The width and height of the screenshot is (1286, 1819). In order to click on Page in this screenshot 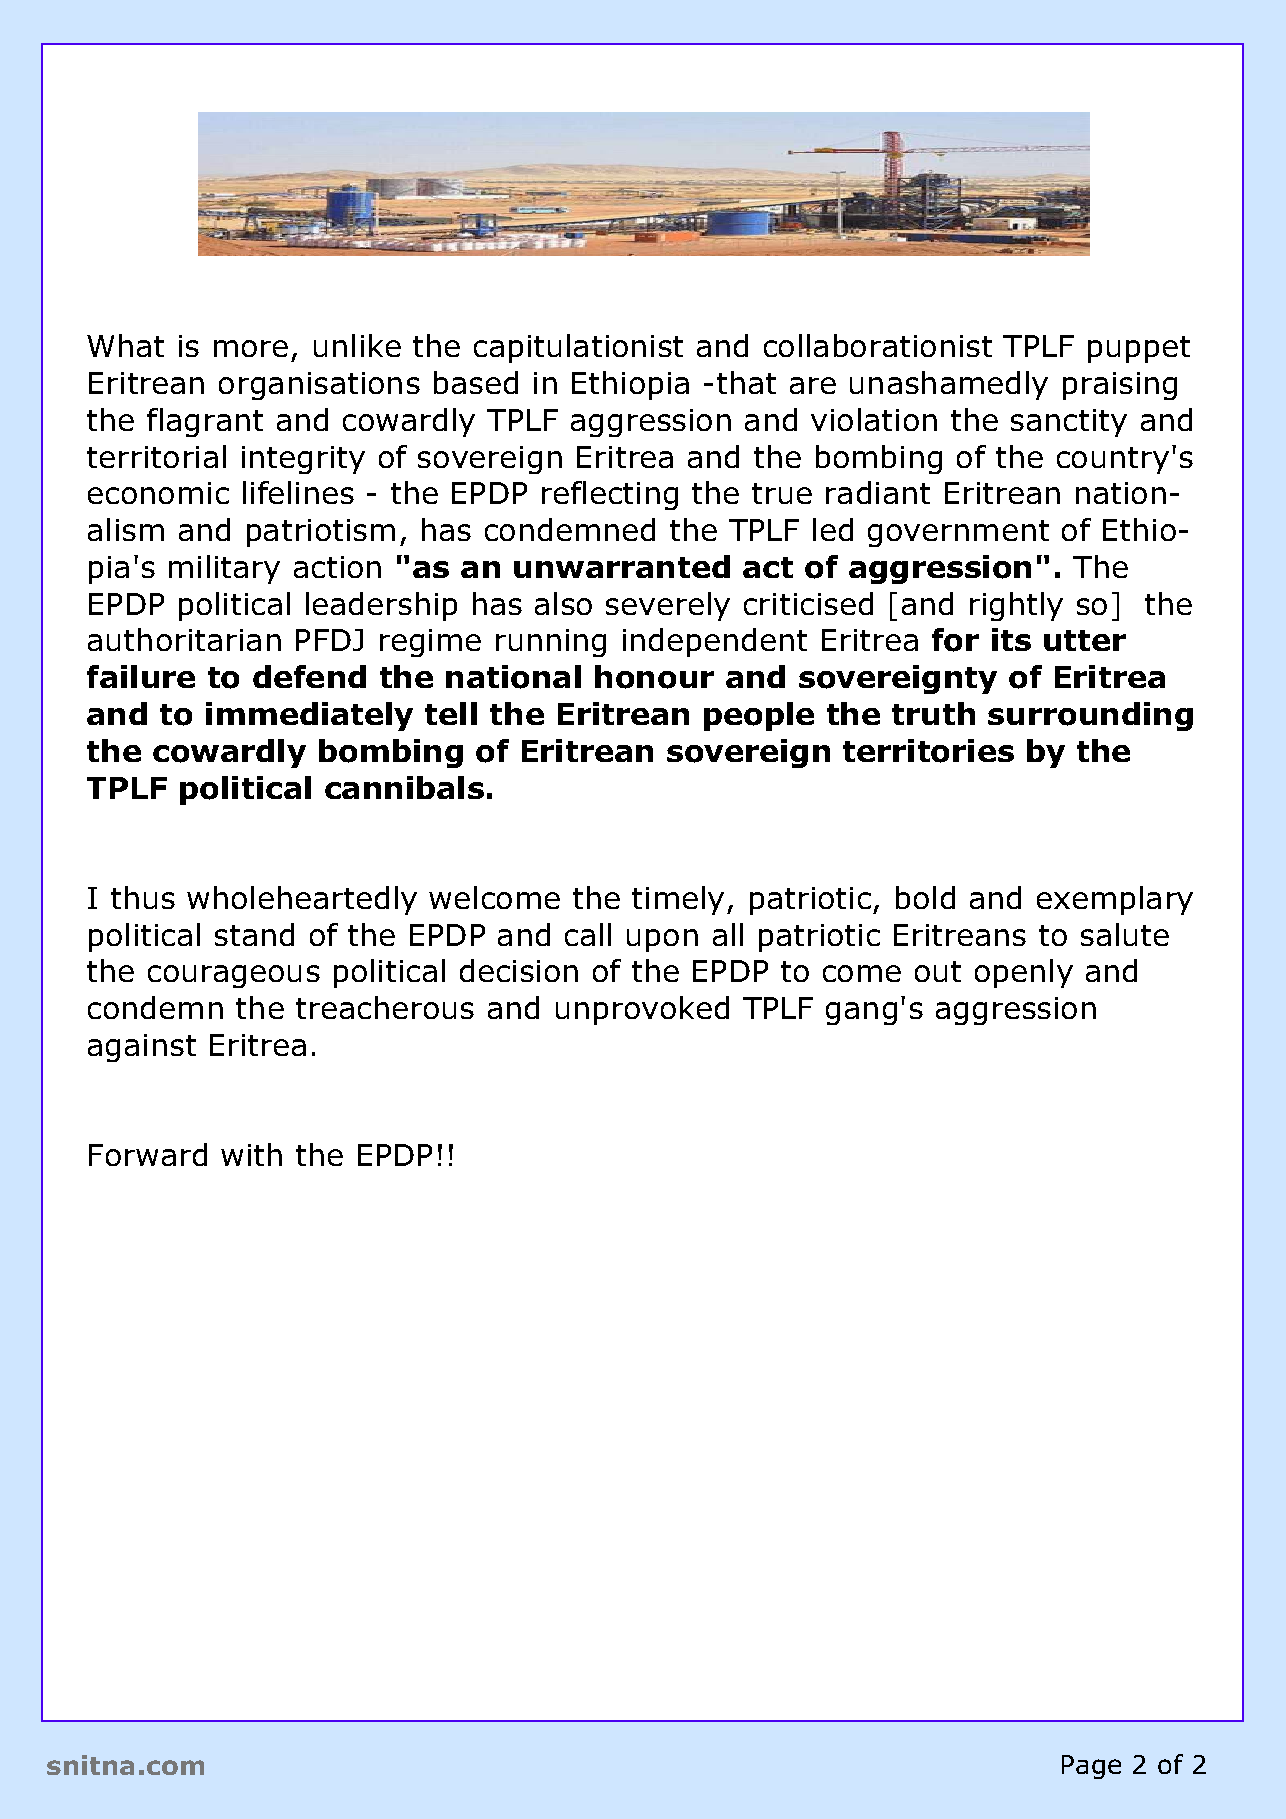, I will do `click(1091, 1767)`.
